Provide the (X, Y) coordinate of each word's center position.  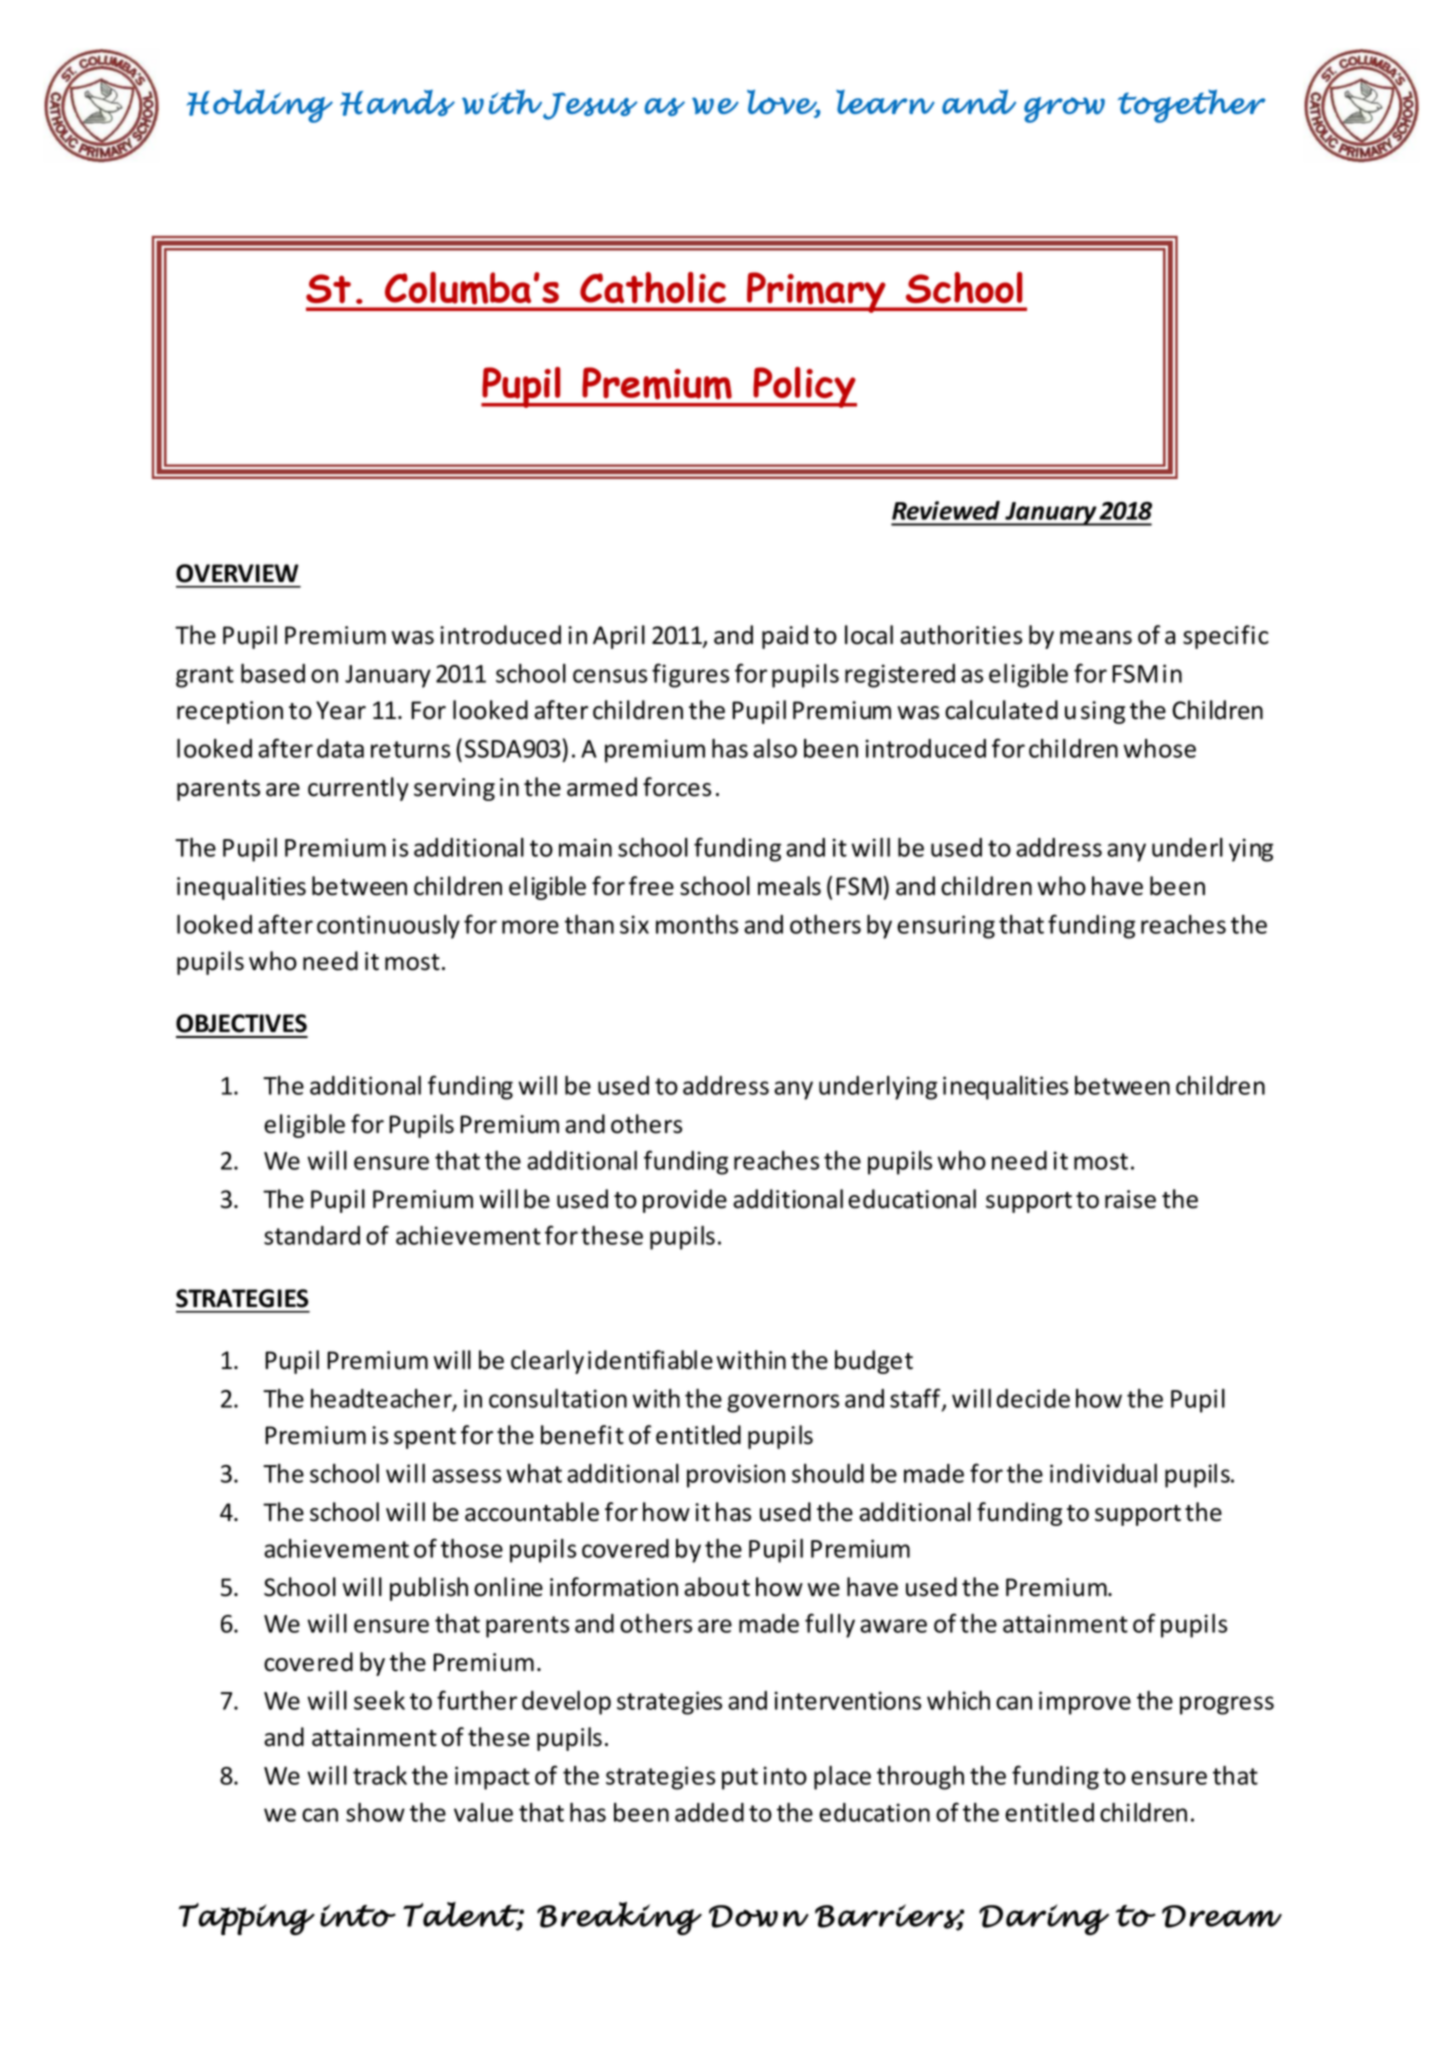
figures (690, 675)
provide (685, 1201)
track (380, 1775)
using (1095, 712)
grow (1064, 110)
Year (341, 710)
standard (312, 1235)
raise (1130, 1199)
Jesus (589, 106)
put (740, 1779)
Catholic (653, 287)
